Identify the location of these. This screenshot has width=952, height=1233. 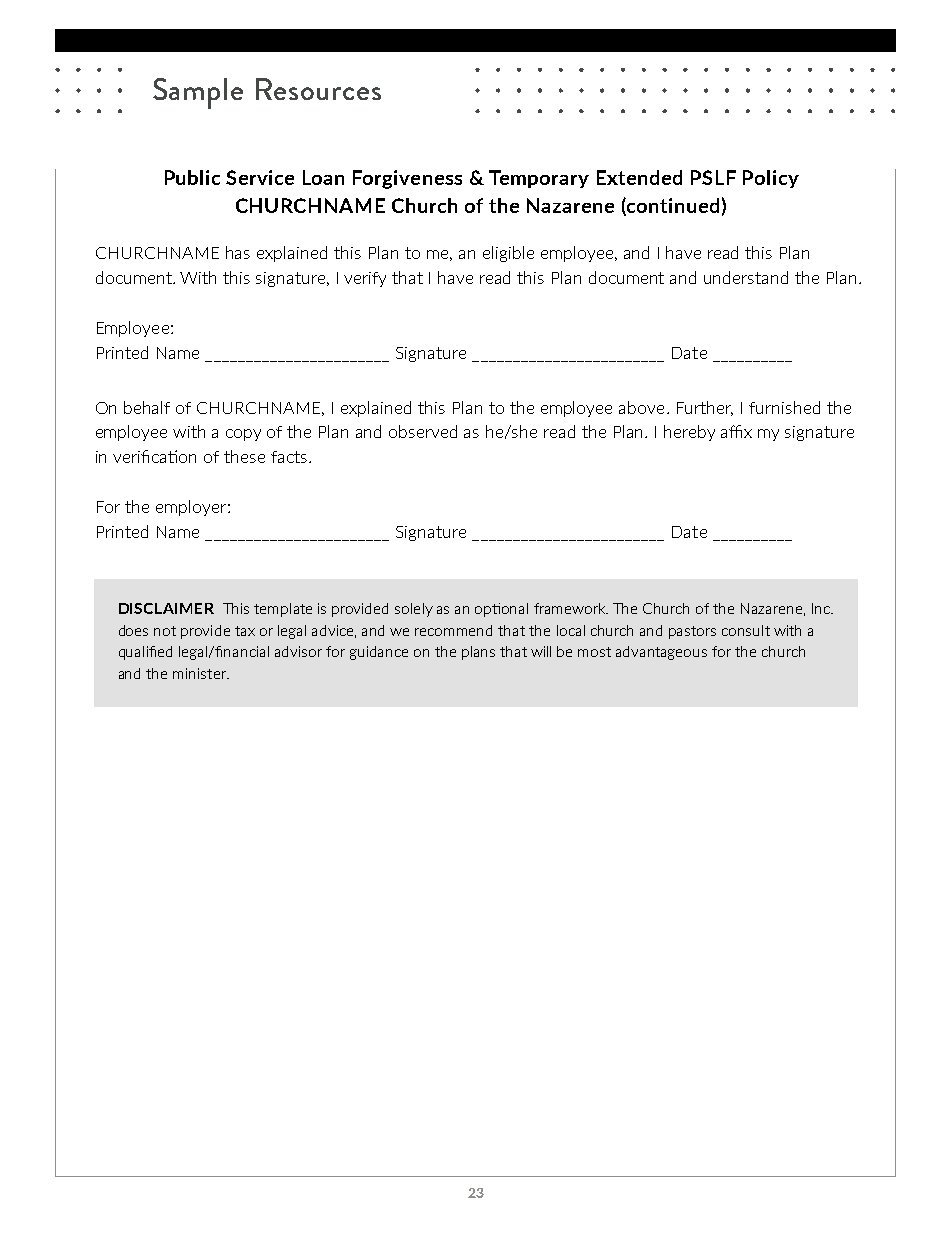
(244, 456).
